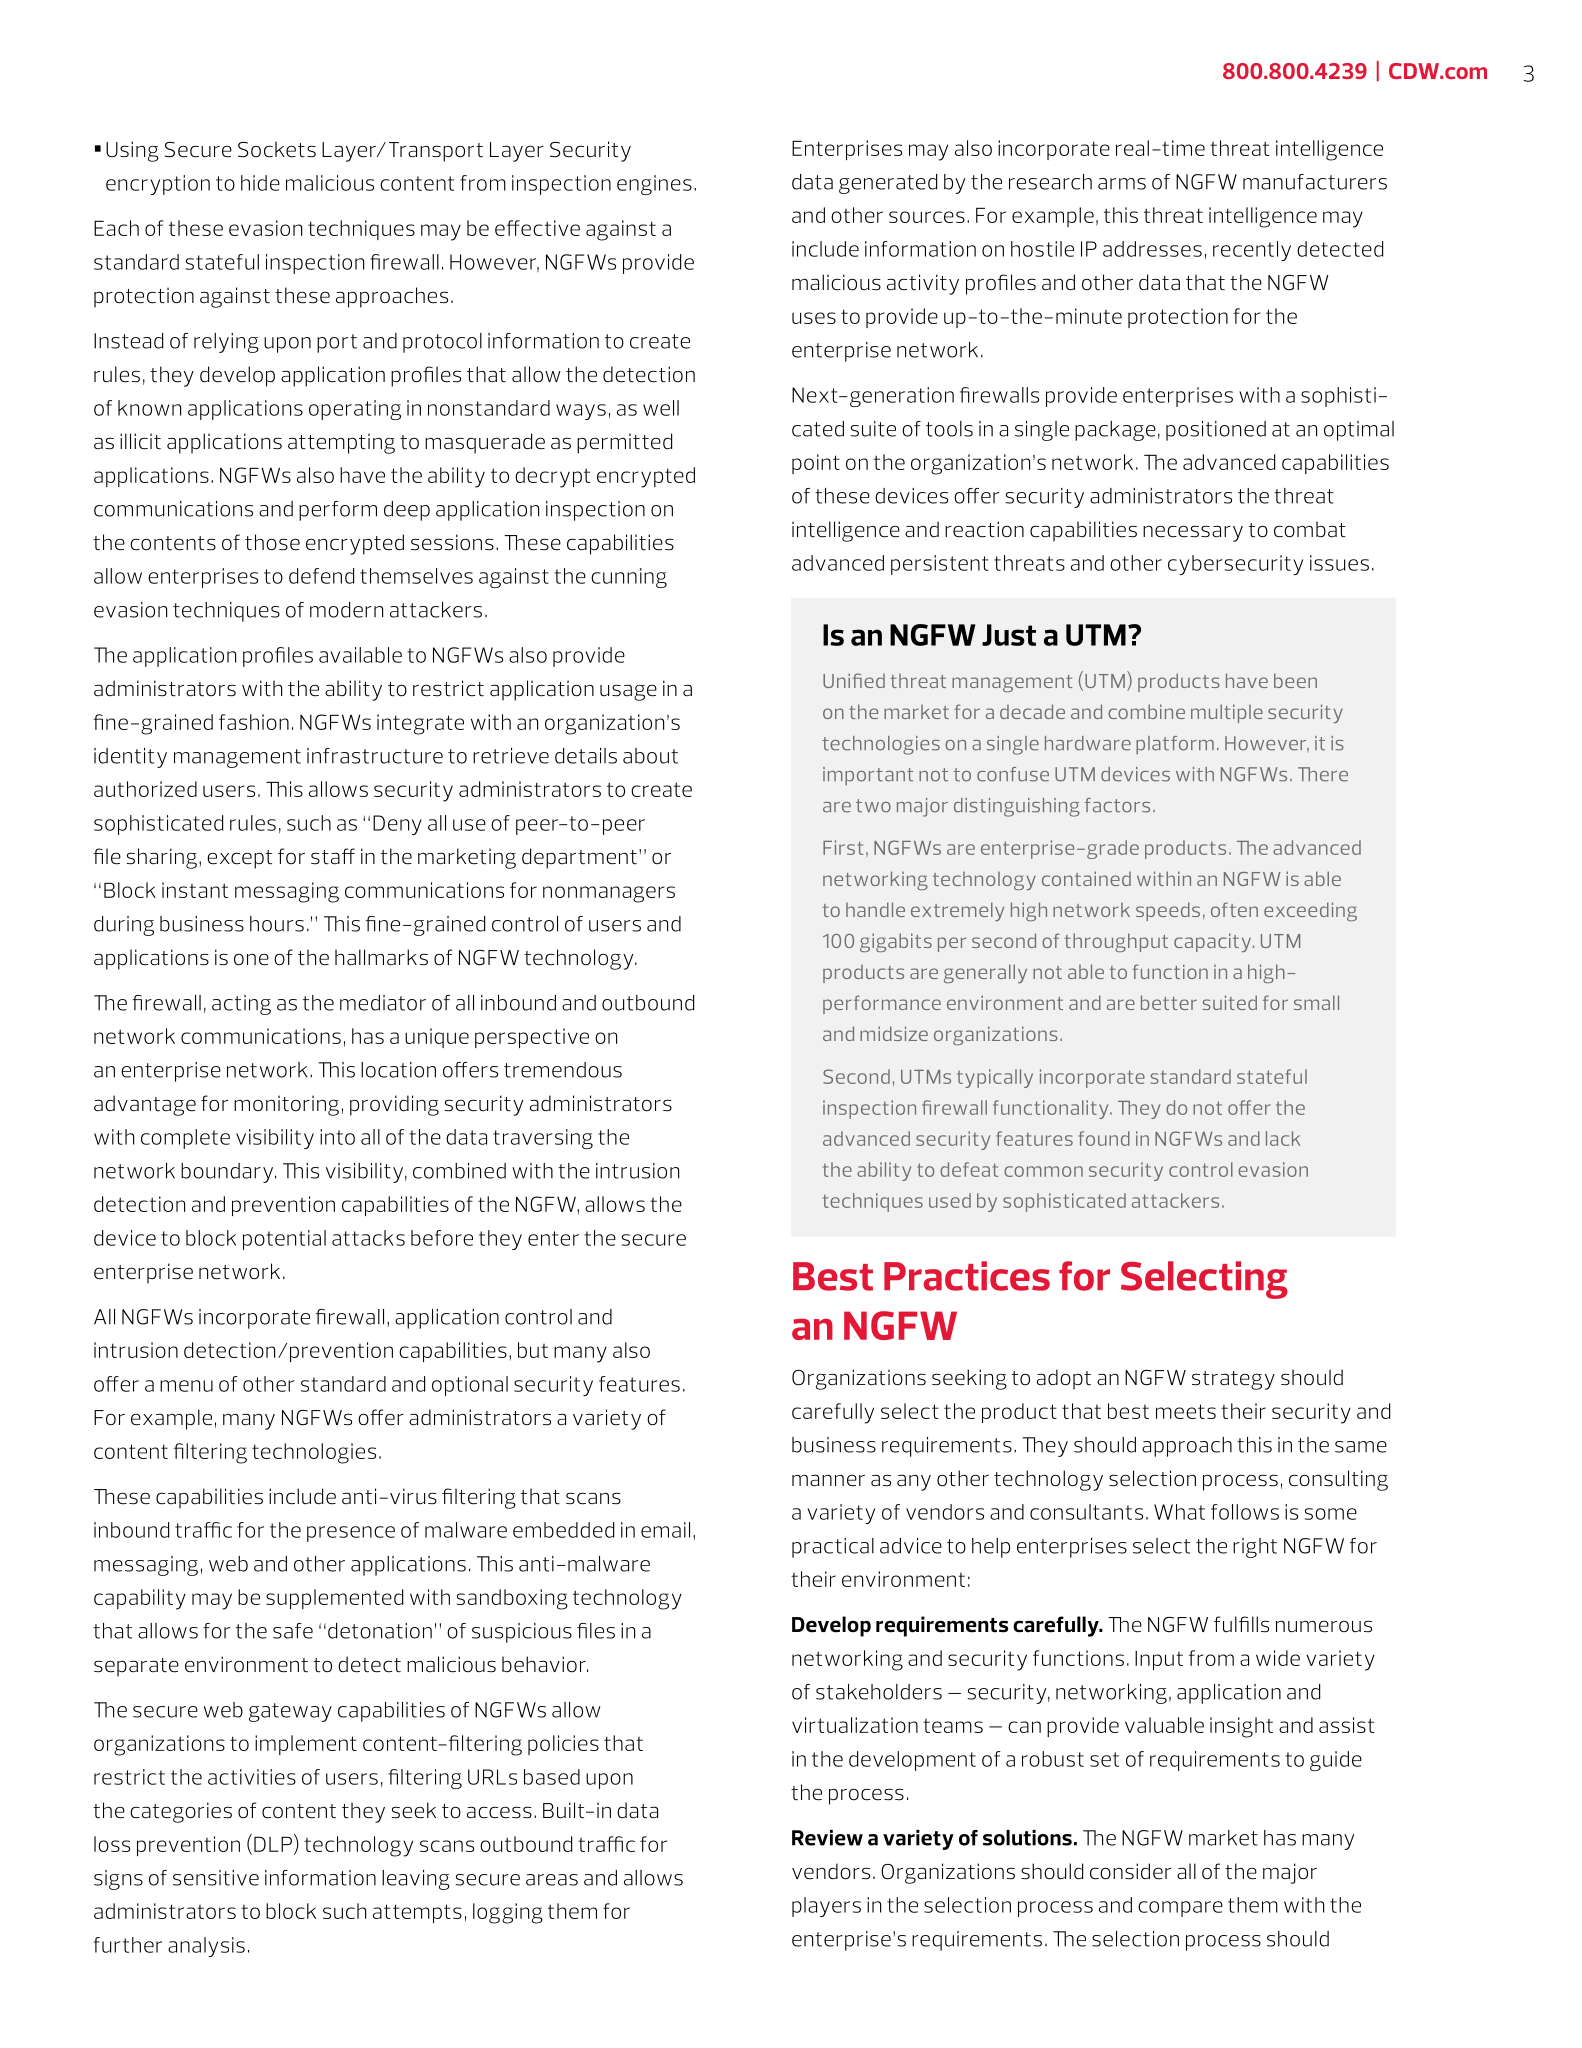 The image size is (1582, 2048). I want to click on fashion, so click(254, 722).
